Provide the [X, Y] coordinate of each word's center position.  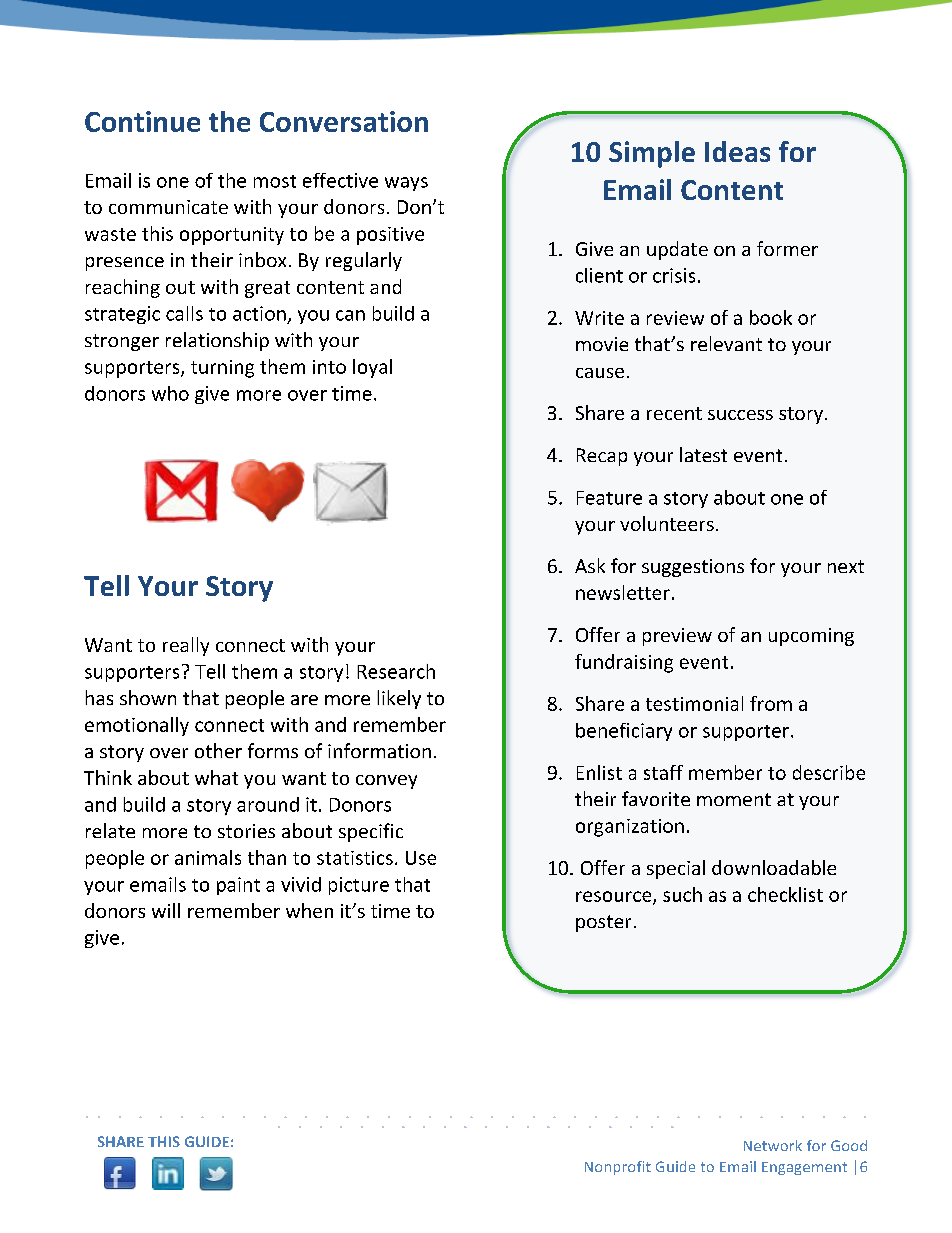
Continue [142, 121]
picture [359, 886]
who [170, 393]
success [740, 415]
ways [406, 184]
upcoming [811, 637]
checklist [785, 894]
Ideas [737, 151]
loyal [372, 368]
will [166, 910]
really [186, 646]
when [309, 910]
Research [396, 671]
